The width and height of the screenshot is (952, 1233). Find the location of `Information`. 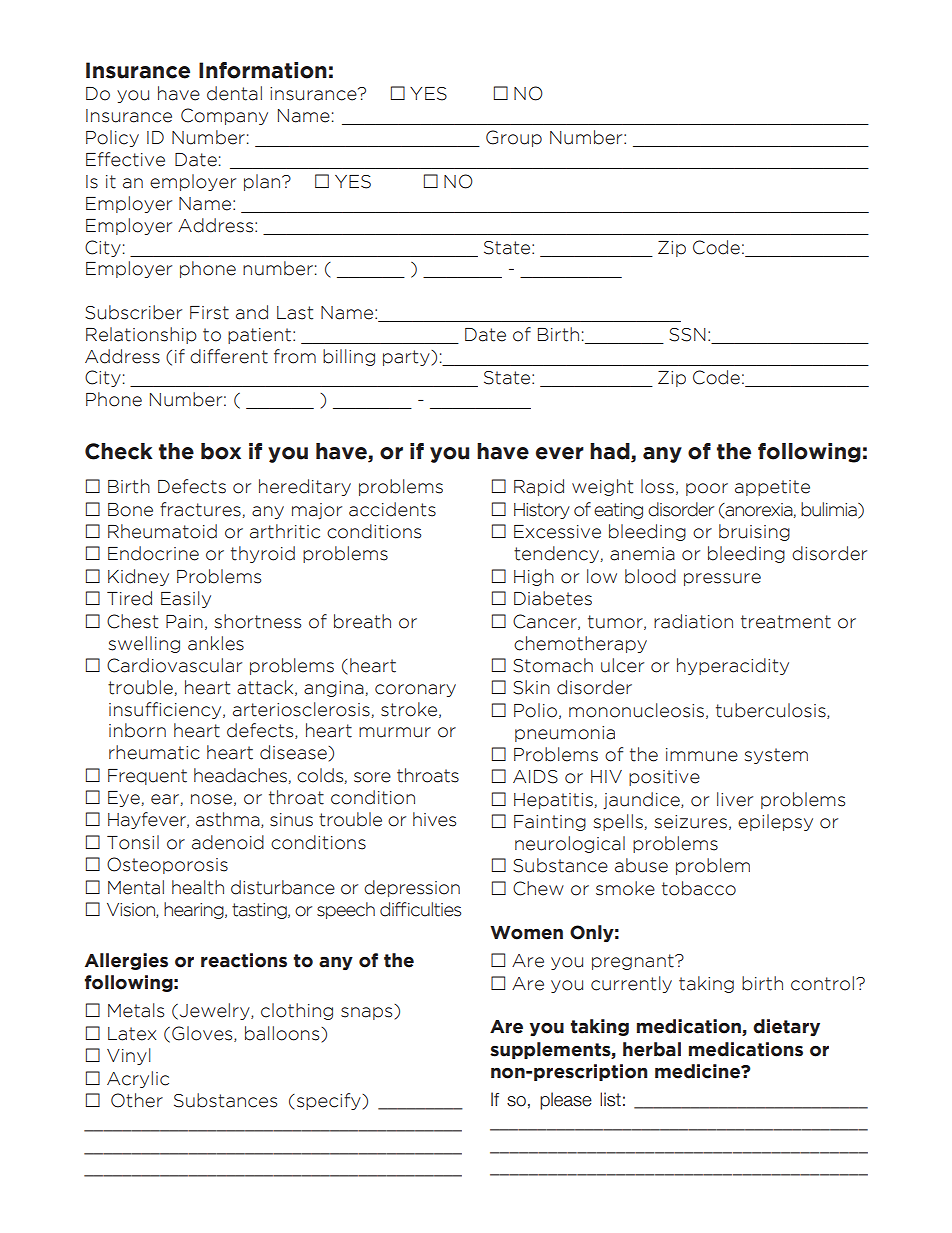

Information is located at coordinates (263, 70).
